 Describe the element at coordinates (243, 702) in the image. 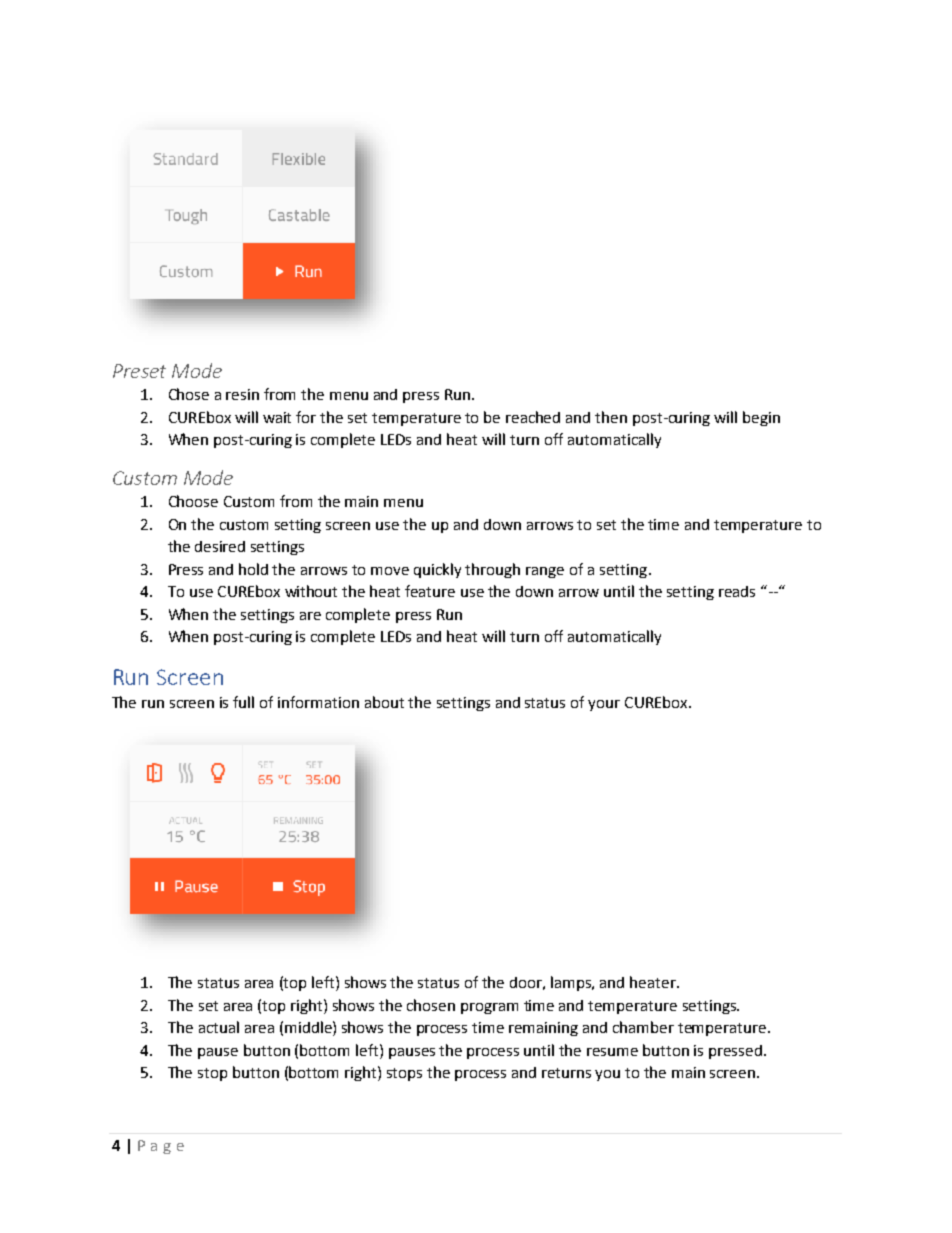

I see `full` at that location.
